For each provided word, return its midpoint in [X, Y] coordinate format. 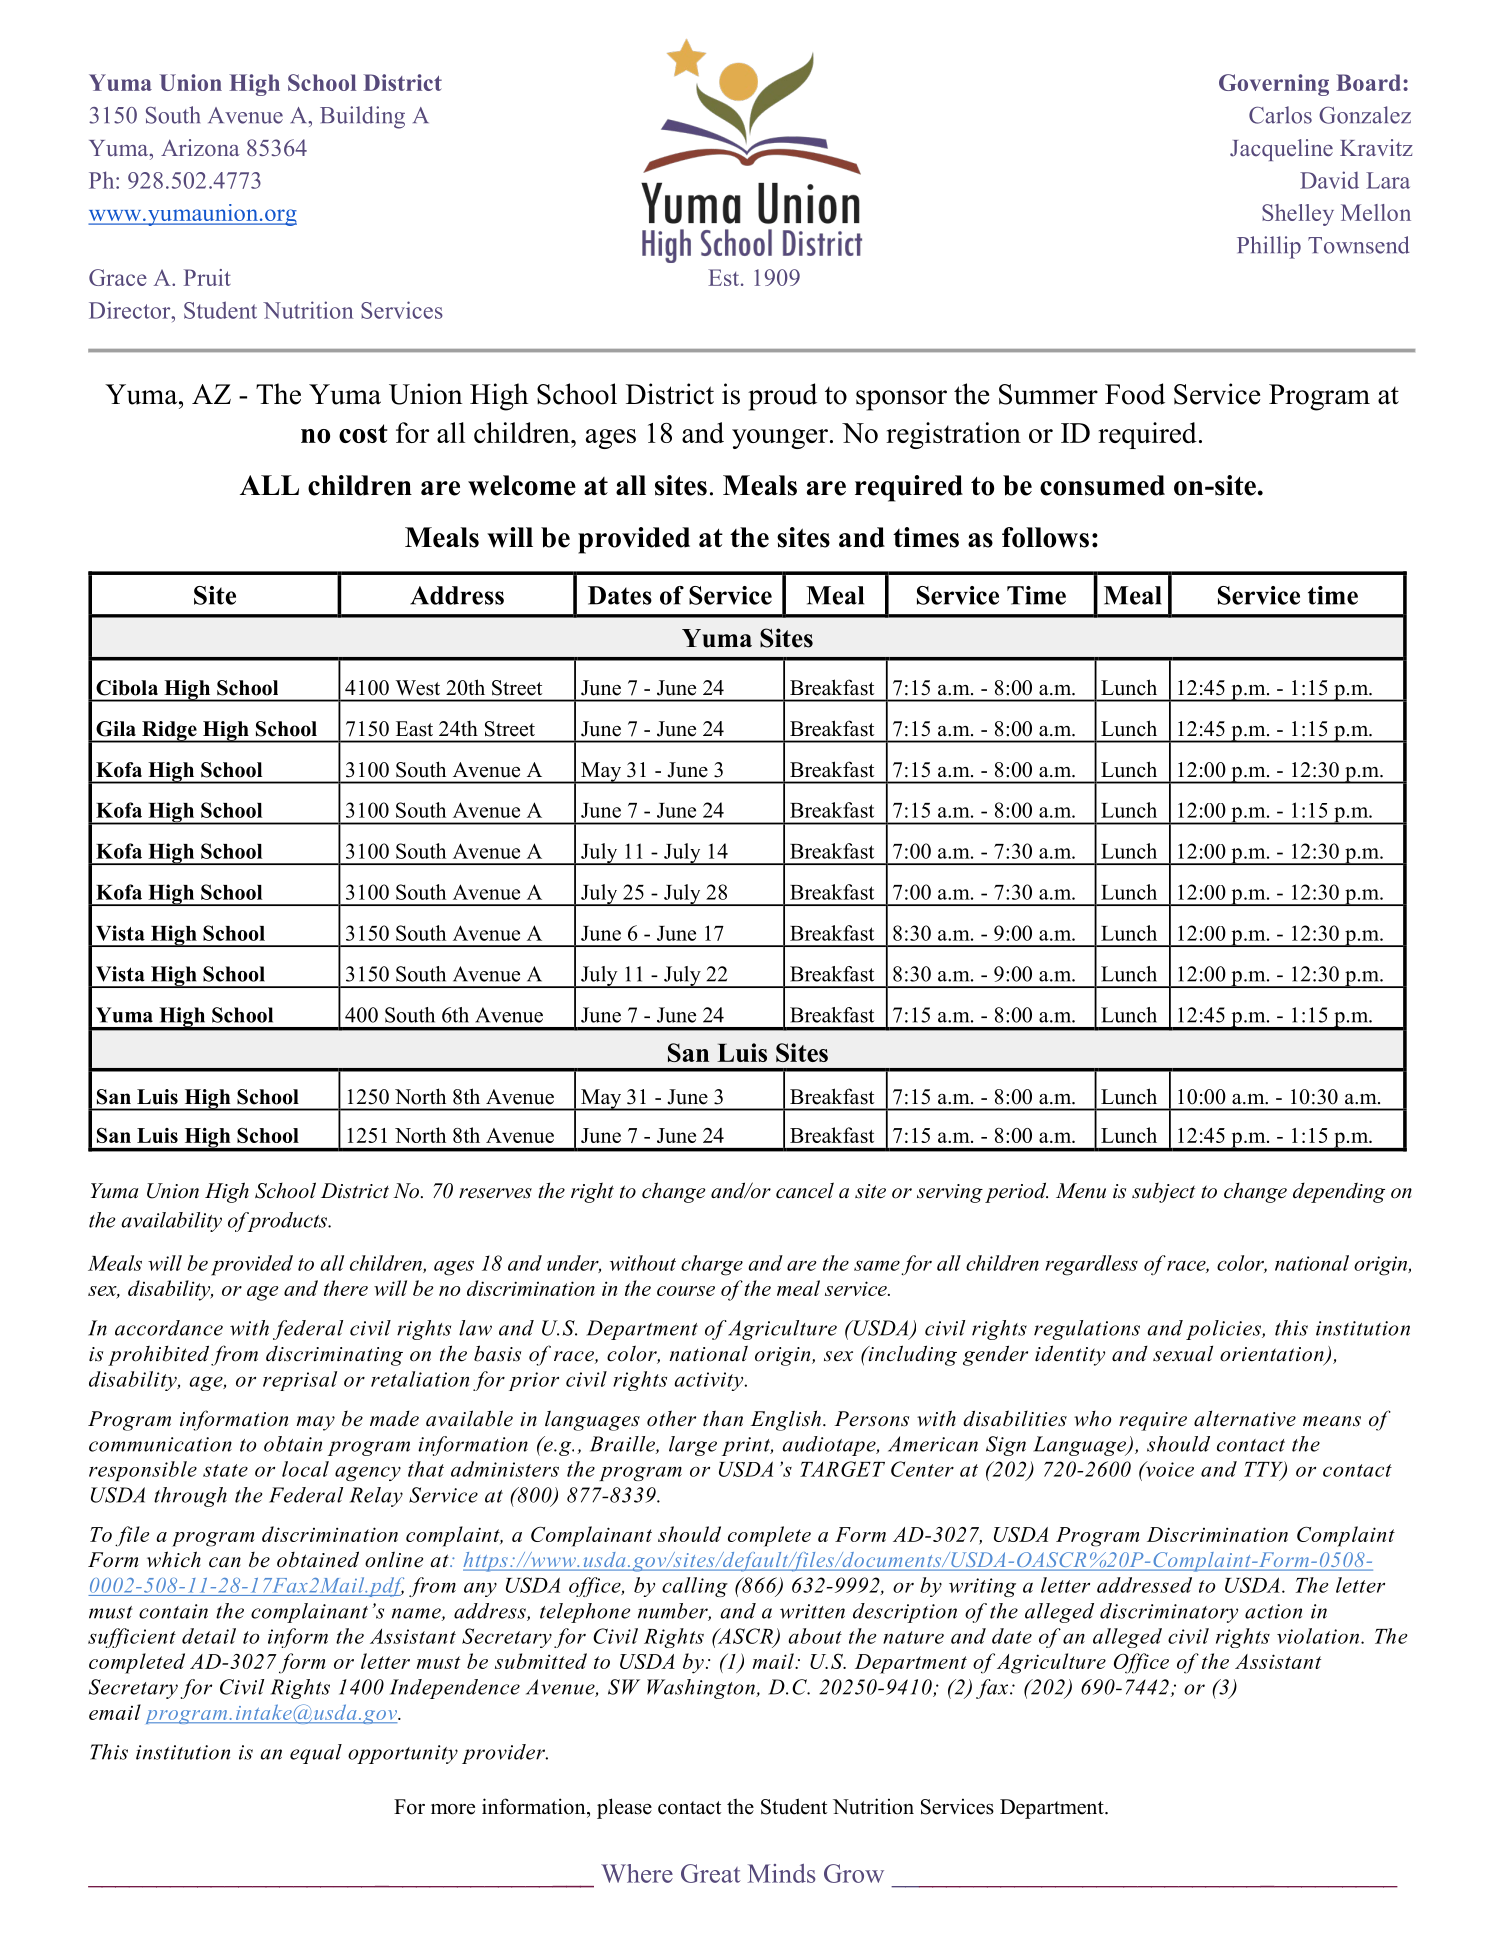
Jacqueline [1281, 150]
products [287, 1222]
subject [1163, 1193]
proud [782, 397]
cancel [805, 1190]
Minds [782, 1873]
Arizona [200, 147]
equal [316, 1754]
